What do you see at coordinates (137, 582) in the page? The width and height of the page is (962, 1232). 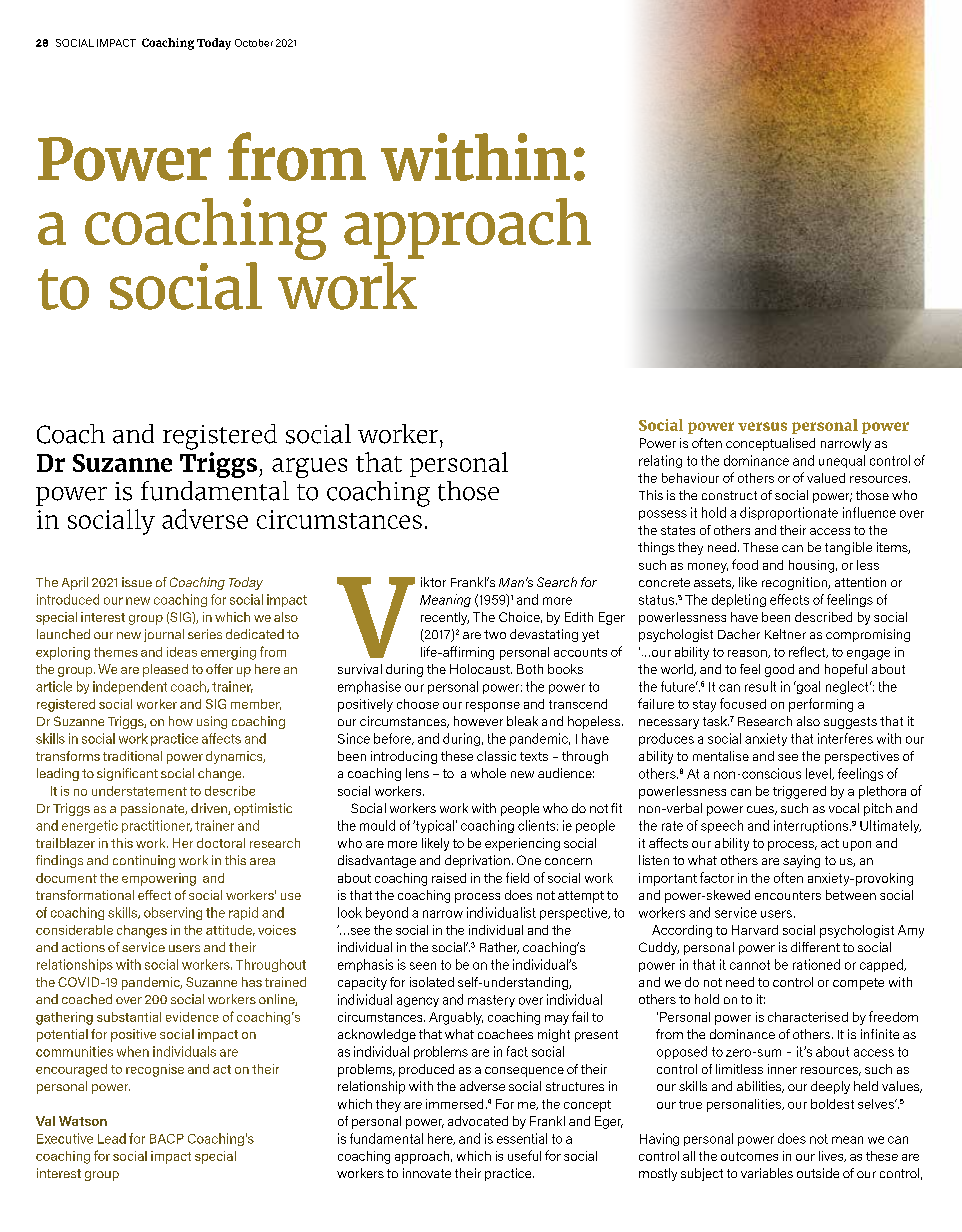 I see `issue` at bounding box center [137, 582].
